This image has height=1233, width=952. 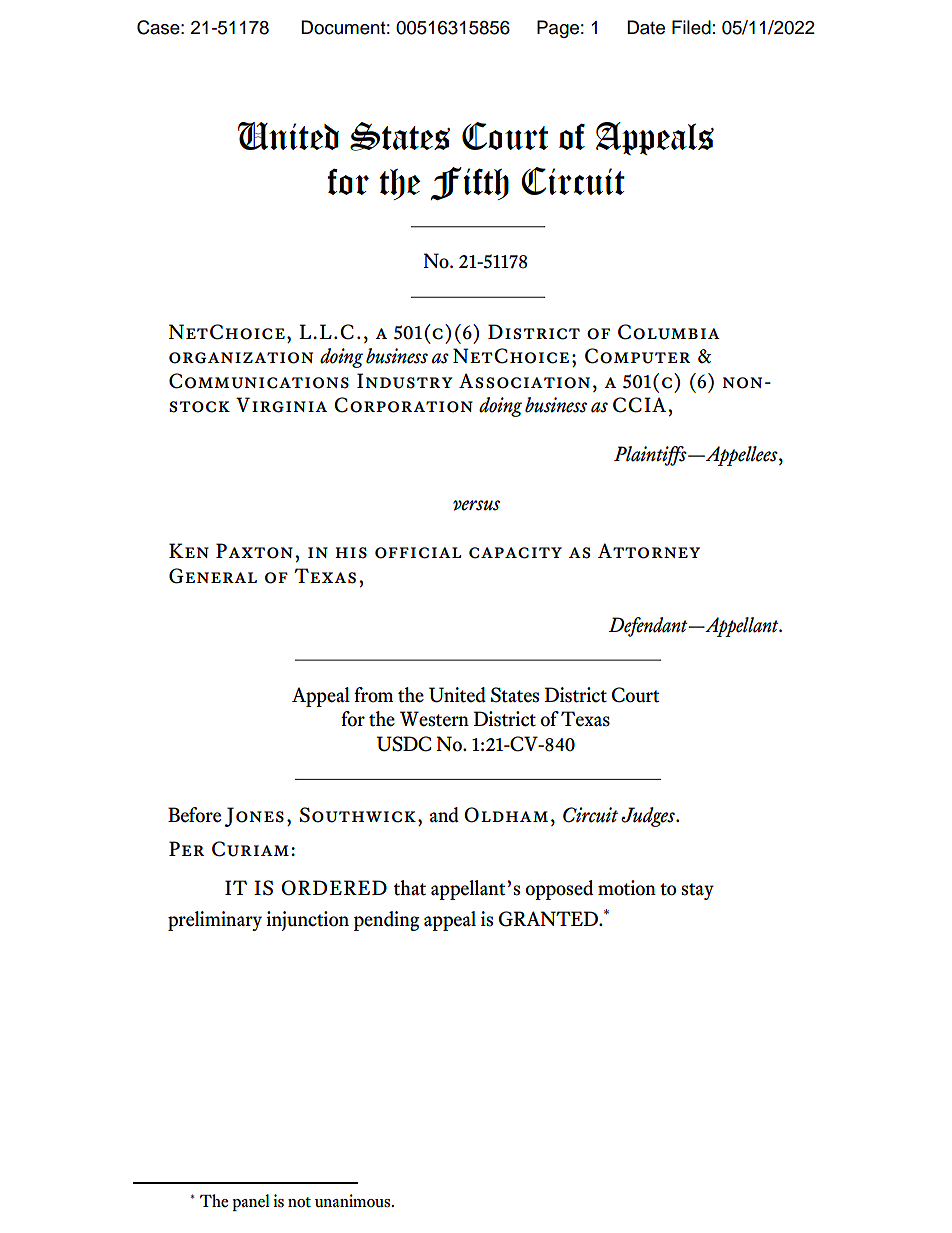 I want to click on preliminary, so click(x=215, y=921).
